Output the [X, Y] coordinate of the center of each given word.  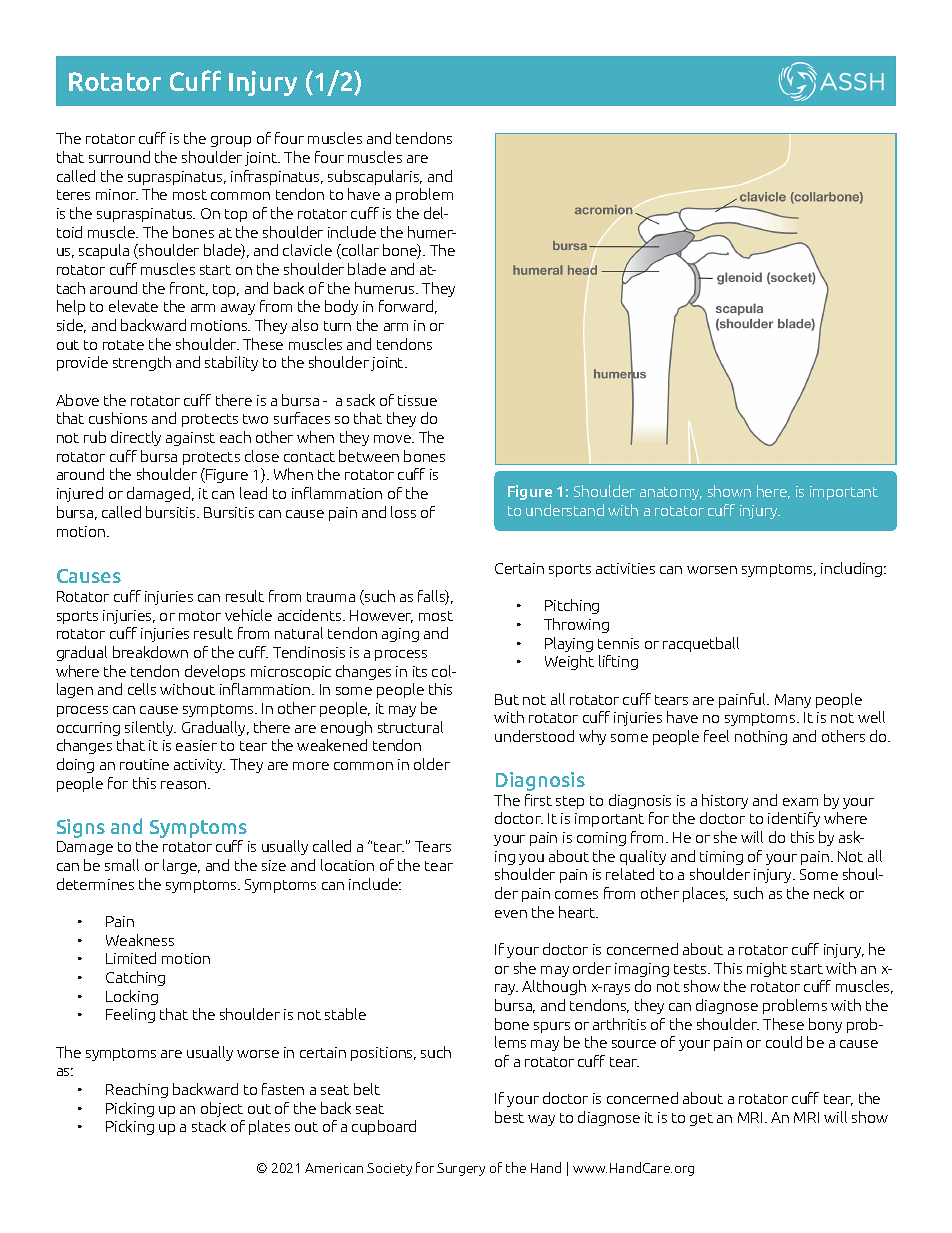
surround [119, 157]
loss [403, 512]
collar [359, 251]
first [538, 800]
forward [406, 306]
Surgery [461, 1169]
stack [209, 1126]
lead [253, 493]
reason [185, 785]
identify [794, 819]
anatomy [671, 493]
